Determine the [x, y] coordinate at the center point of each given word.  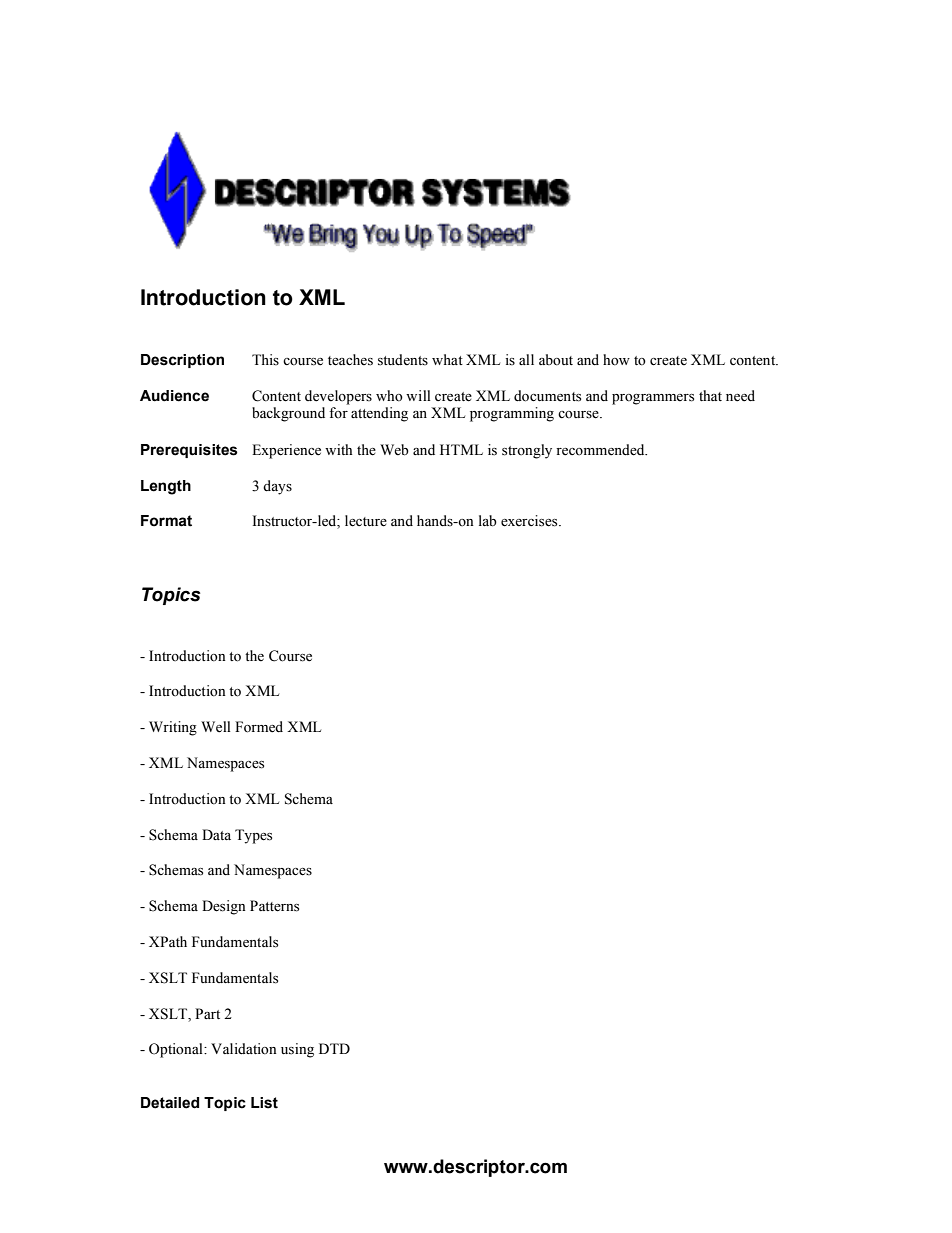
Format [166, 521]
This [265, 360]
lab [488, 521]
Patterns [274, 906]
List [264, 1103]
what [447, 359]
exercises [530, 521]
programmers [653, 399]
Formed [259, 727]
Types [253, 836]
